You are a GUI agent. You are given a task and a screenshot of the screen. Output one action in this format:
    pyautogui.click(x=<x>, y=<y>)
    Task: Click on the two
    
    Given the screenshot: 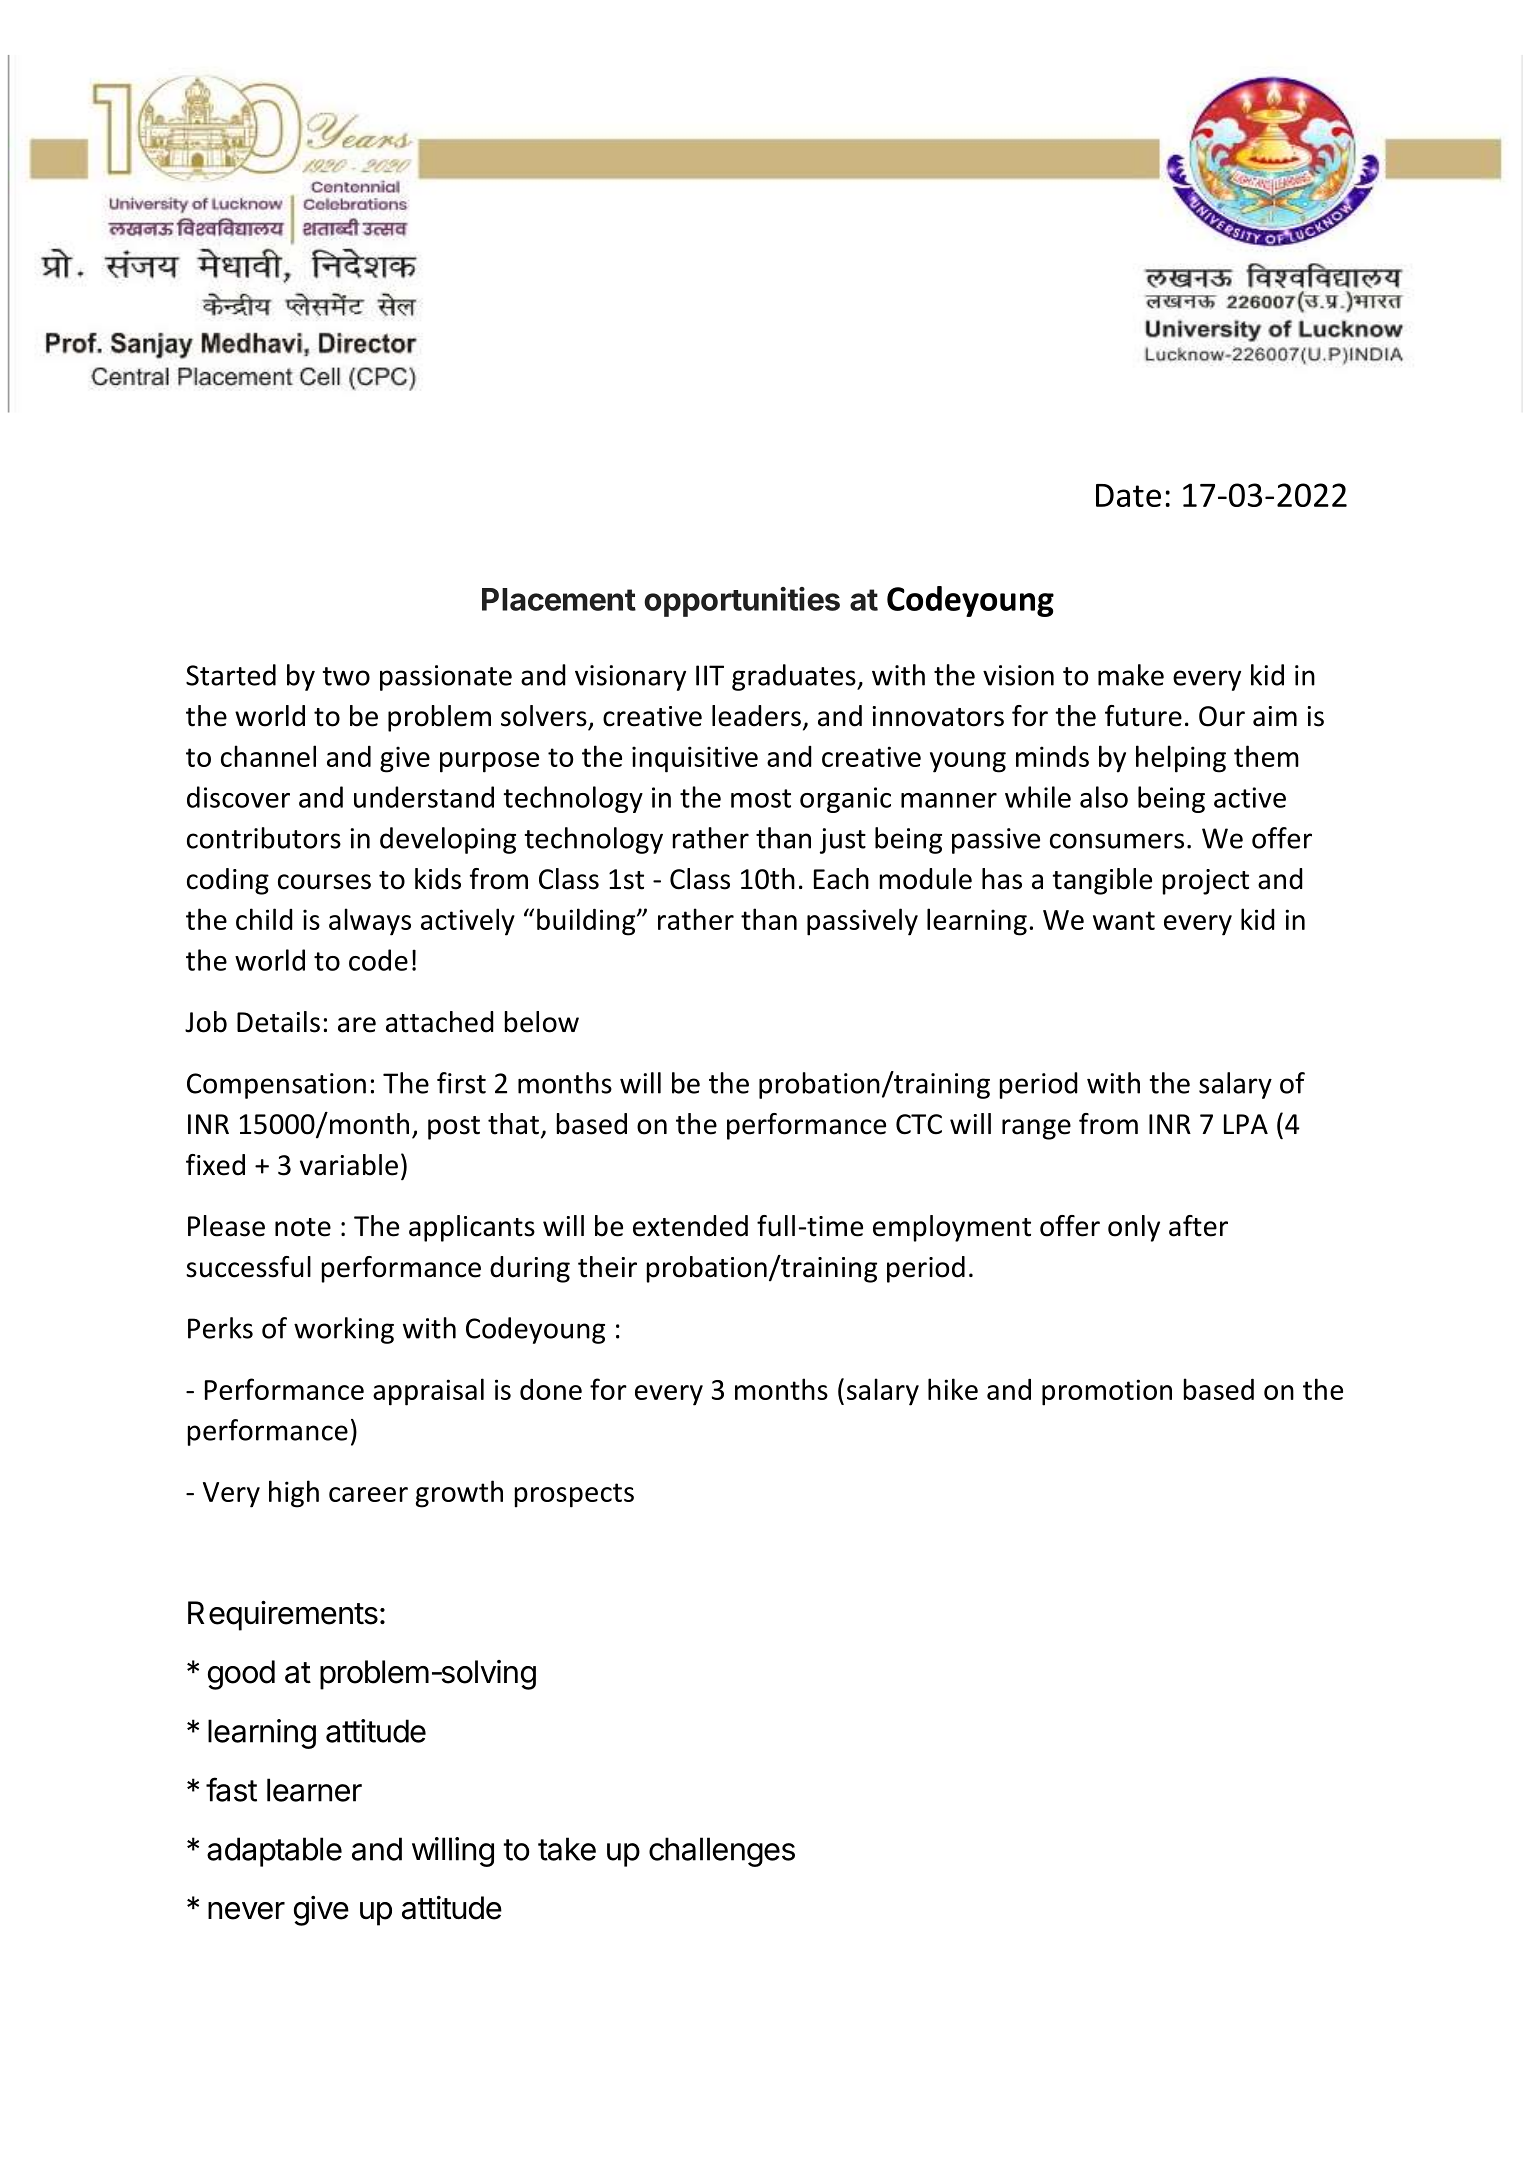 What is the action you would take?
    pyautogui.click(x=346, y=676)
